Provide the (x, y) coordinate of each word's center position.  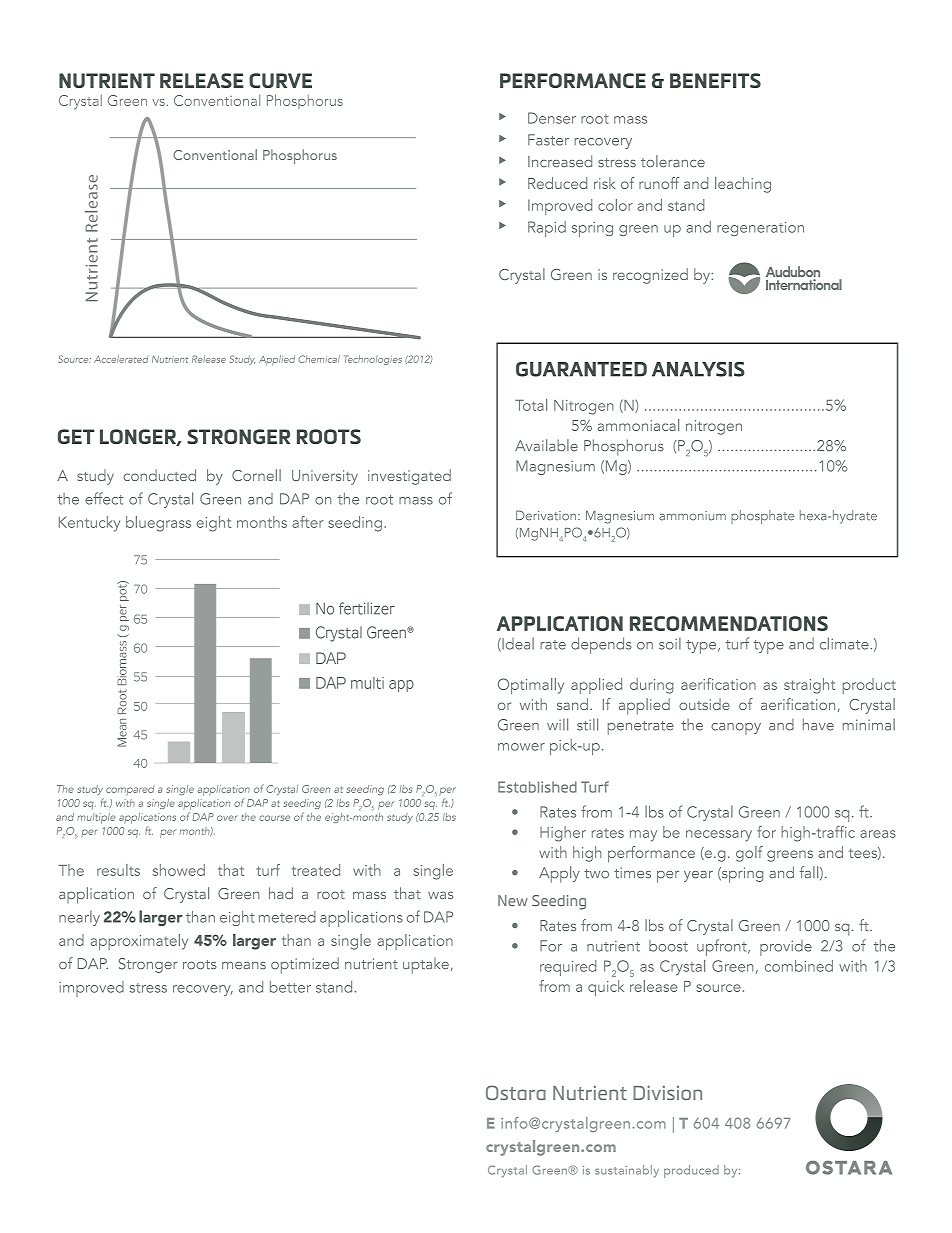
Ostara (516, 1092)
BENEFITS (715, 80)
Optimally (531, 686)
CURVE (280, 80)
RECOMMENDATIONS (729, 623)
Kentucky (89, 524)
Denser (552, 118)
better (290, 987)
